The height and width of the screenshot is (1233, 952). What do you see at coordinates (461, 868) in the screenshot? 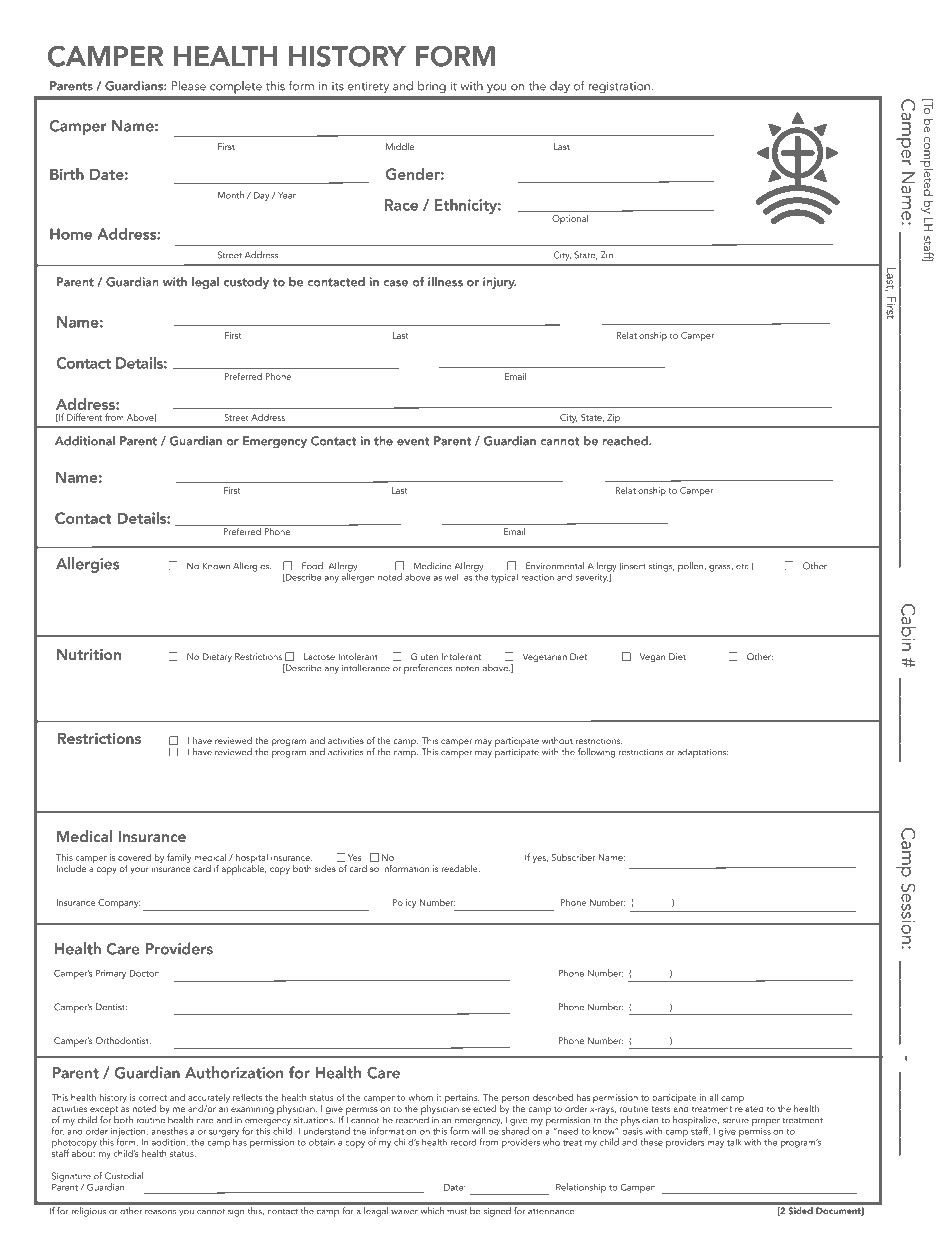
I see `readable` at bounding box center [461, 868].
